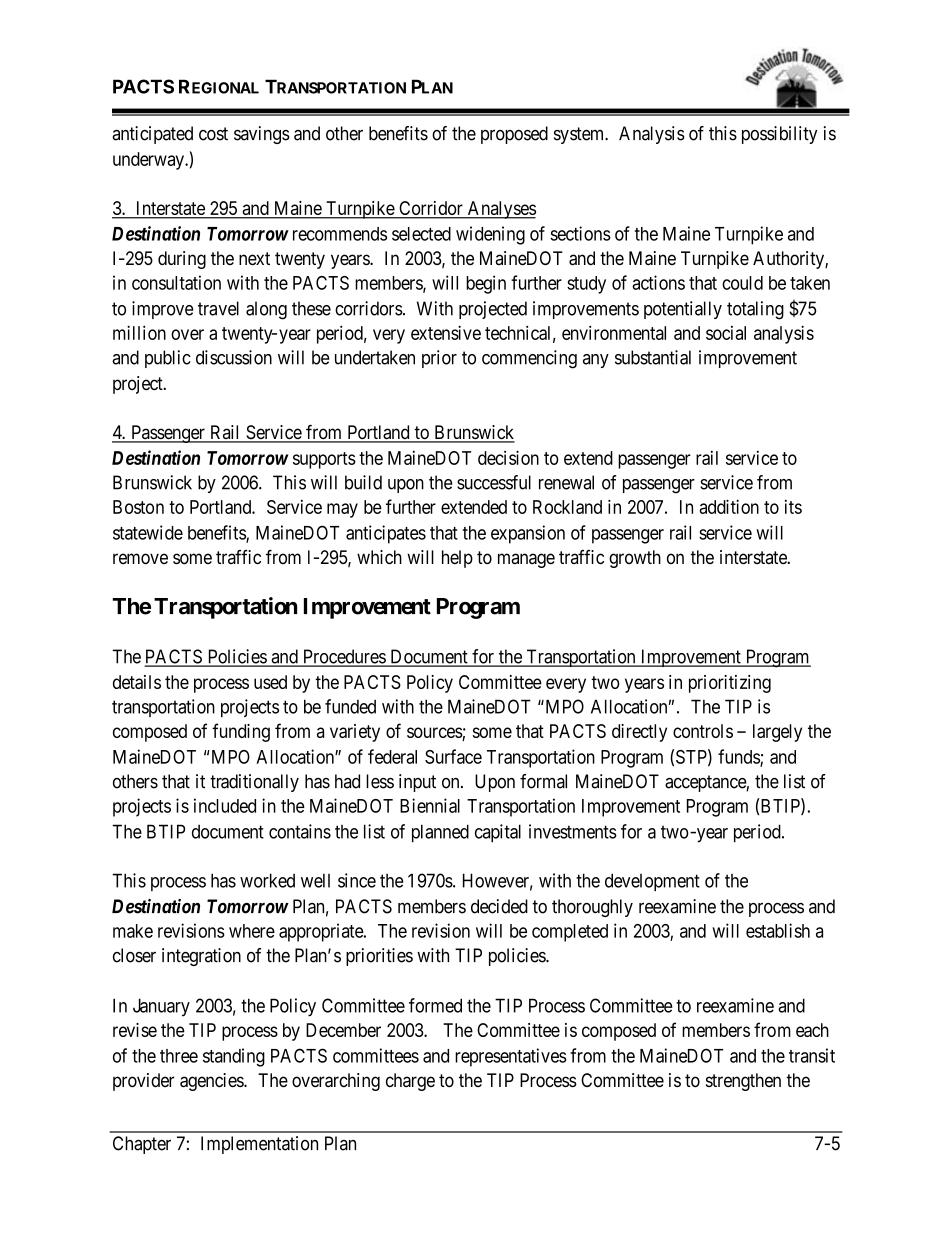 The height and width of the screenshot is (1233, 952). What do you see at coordinates (234, 357) in the screenshot?
I see `discussion` at bounding box center [234, 357].
